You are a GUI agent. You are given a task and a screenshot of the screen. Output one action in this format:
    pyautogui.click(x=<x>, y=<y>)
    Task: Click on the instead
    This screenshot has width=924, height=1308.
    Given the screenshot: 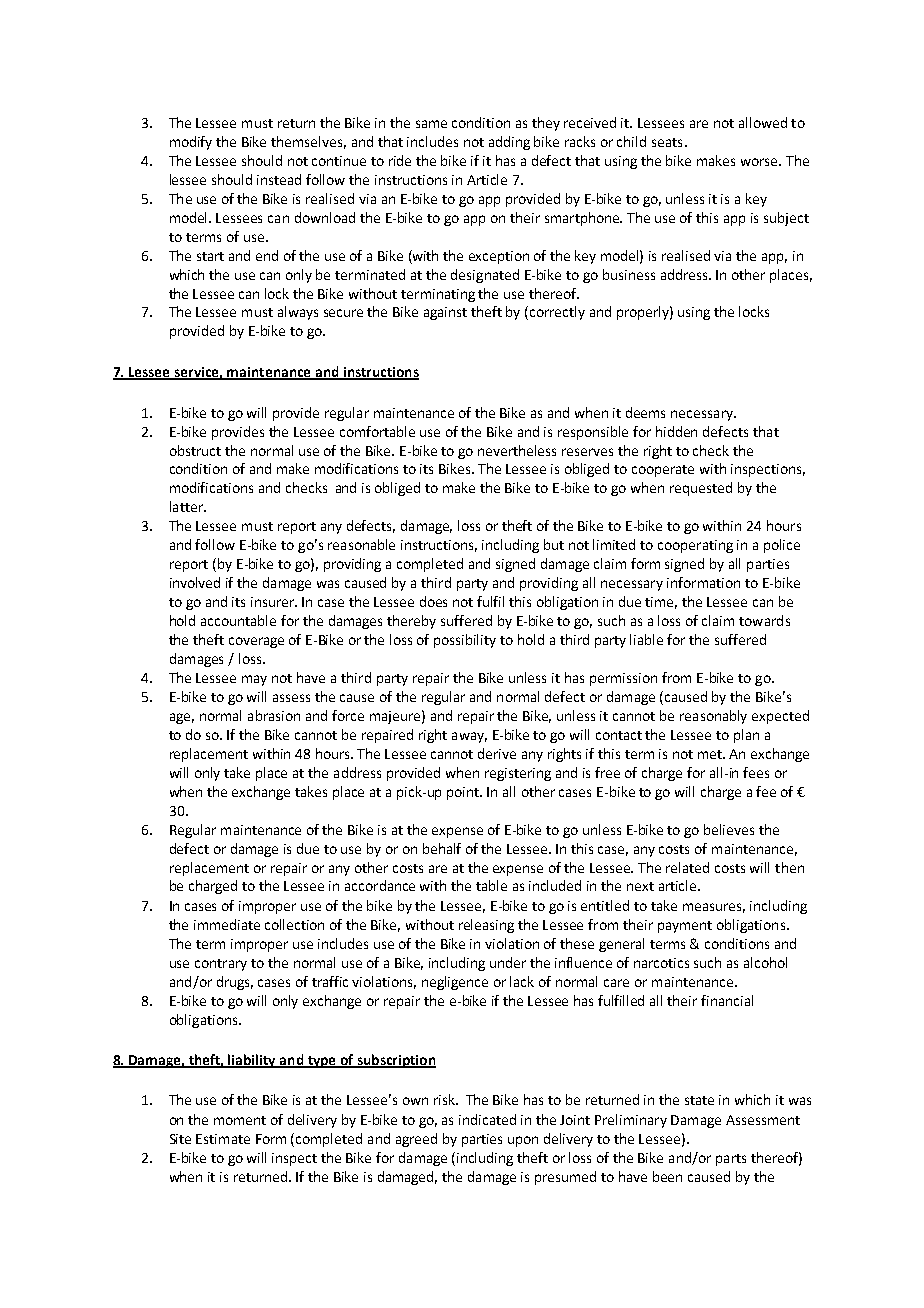 What is the action you would take?
    pyautogui.click(x=279, y=179)
